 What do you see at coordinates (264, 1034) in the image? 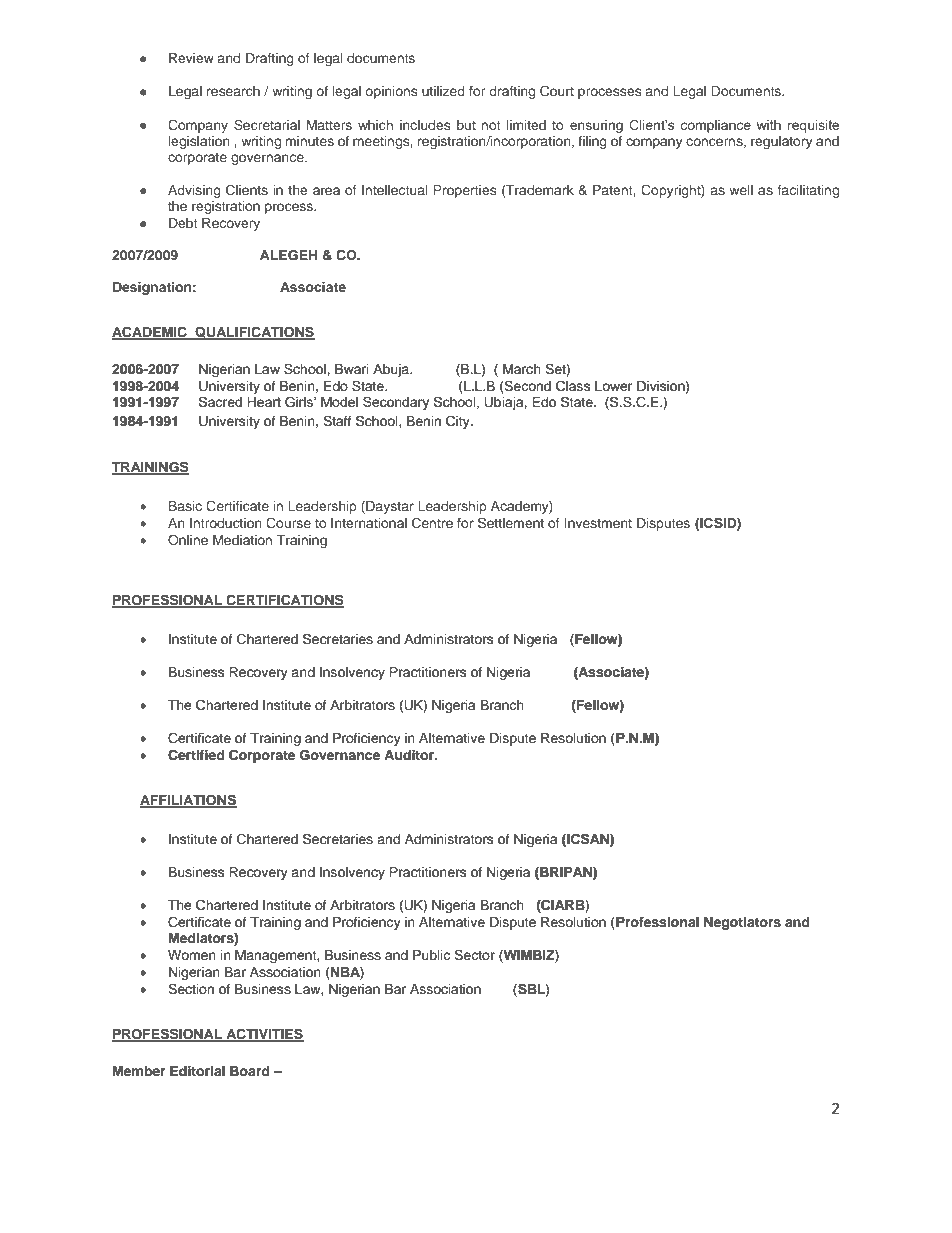
I see `ACTIVITIES` at bounding box center [264, 1034].
